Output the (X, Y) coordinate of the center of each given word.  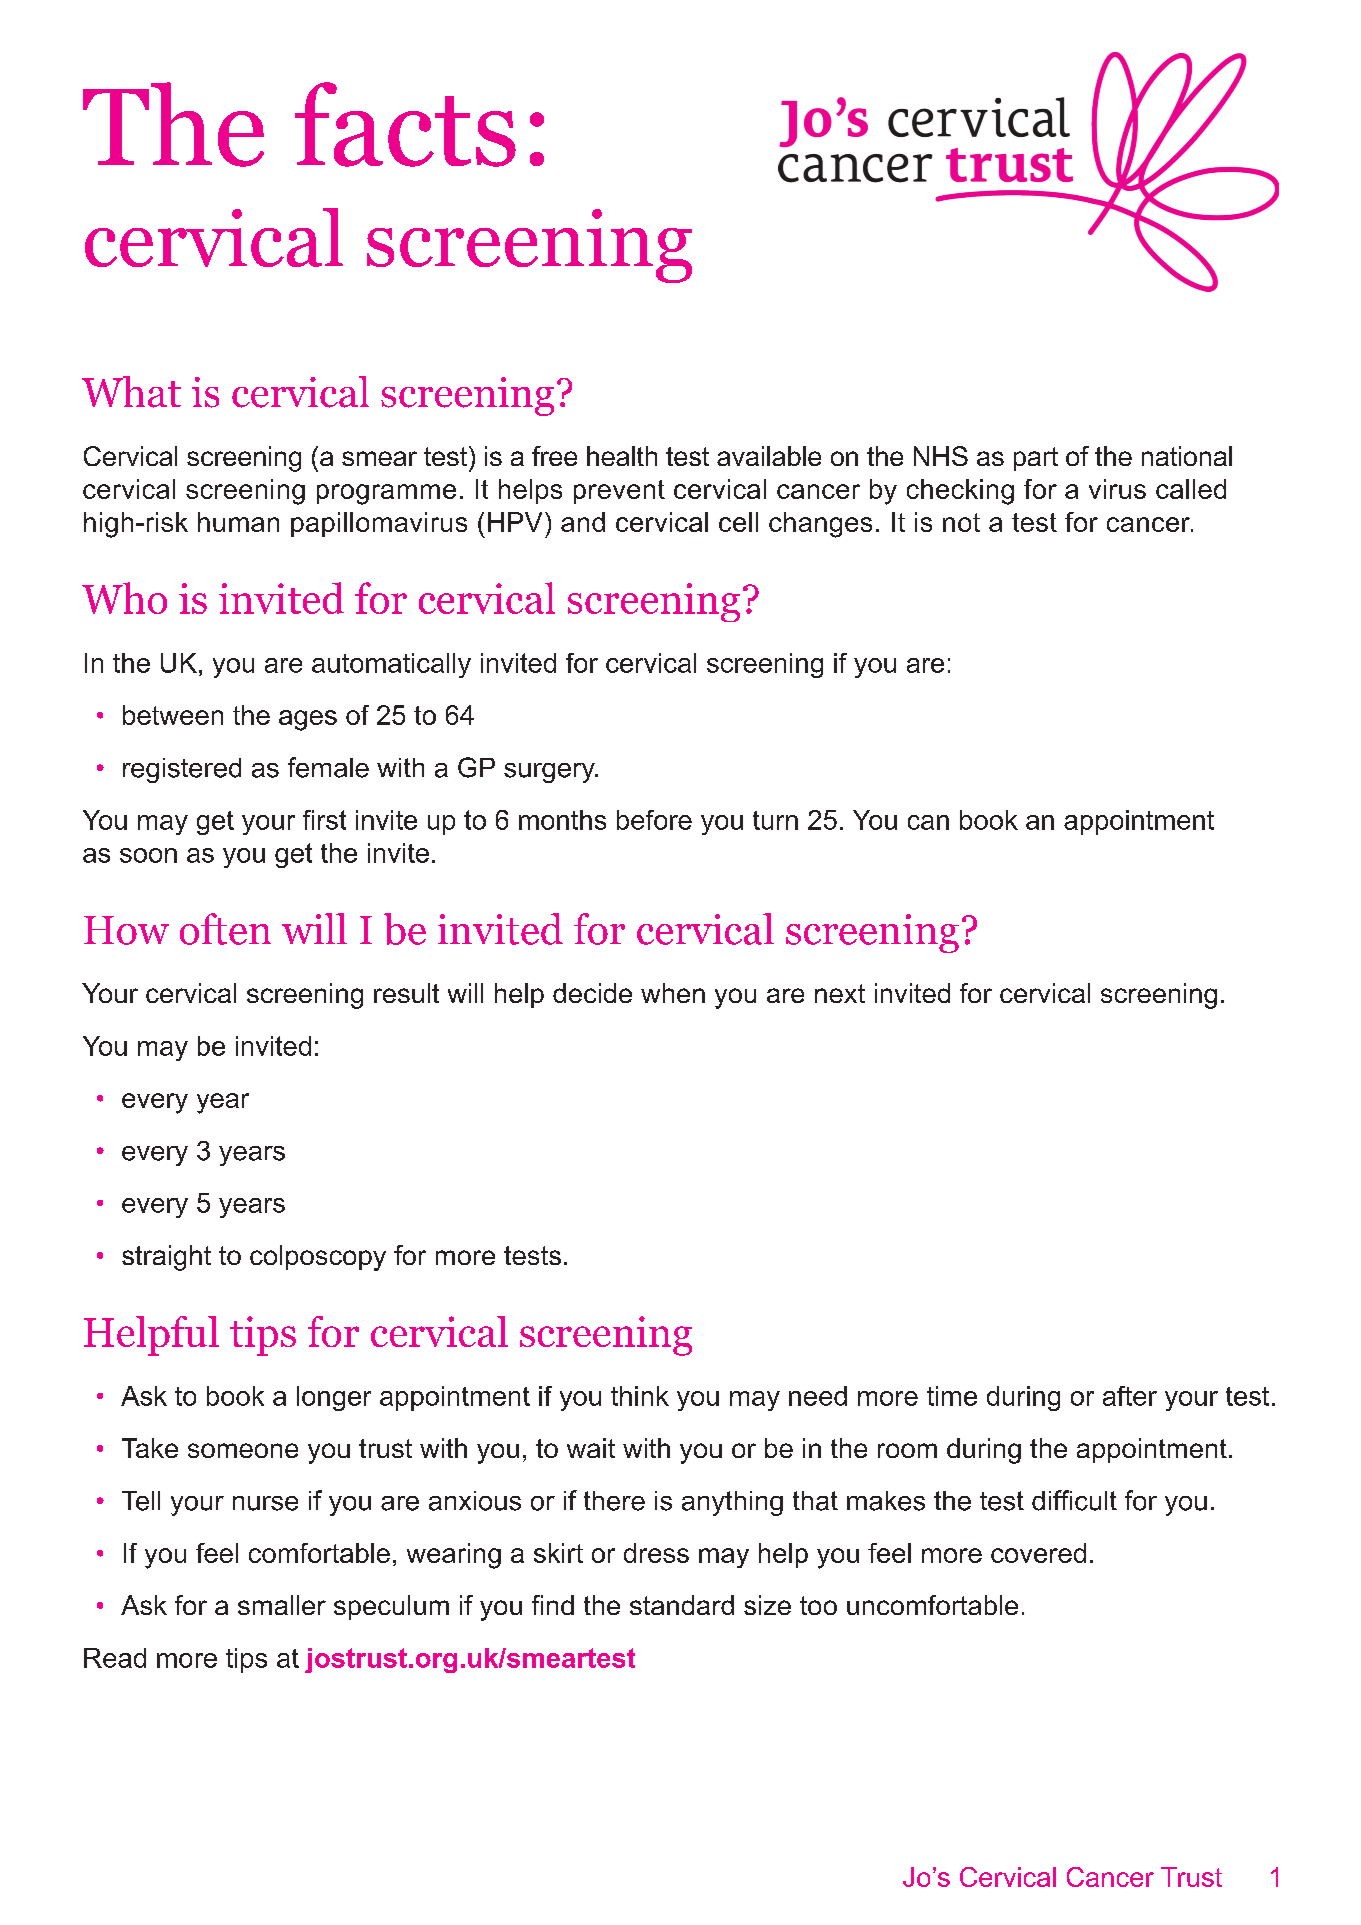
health (622, 456)
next (840, 993)
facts (405, 124)
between (173, 715)
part (1036, 459)
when (673, 993)
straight (166, 1258)
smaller (282, 1605)
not (961, 522)
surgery (550, 773)
